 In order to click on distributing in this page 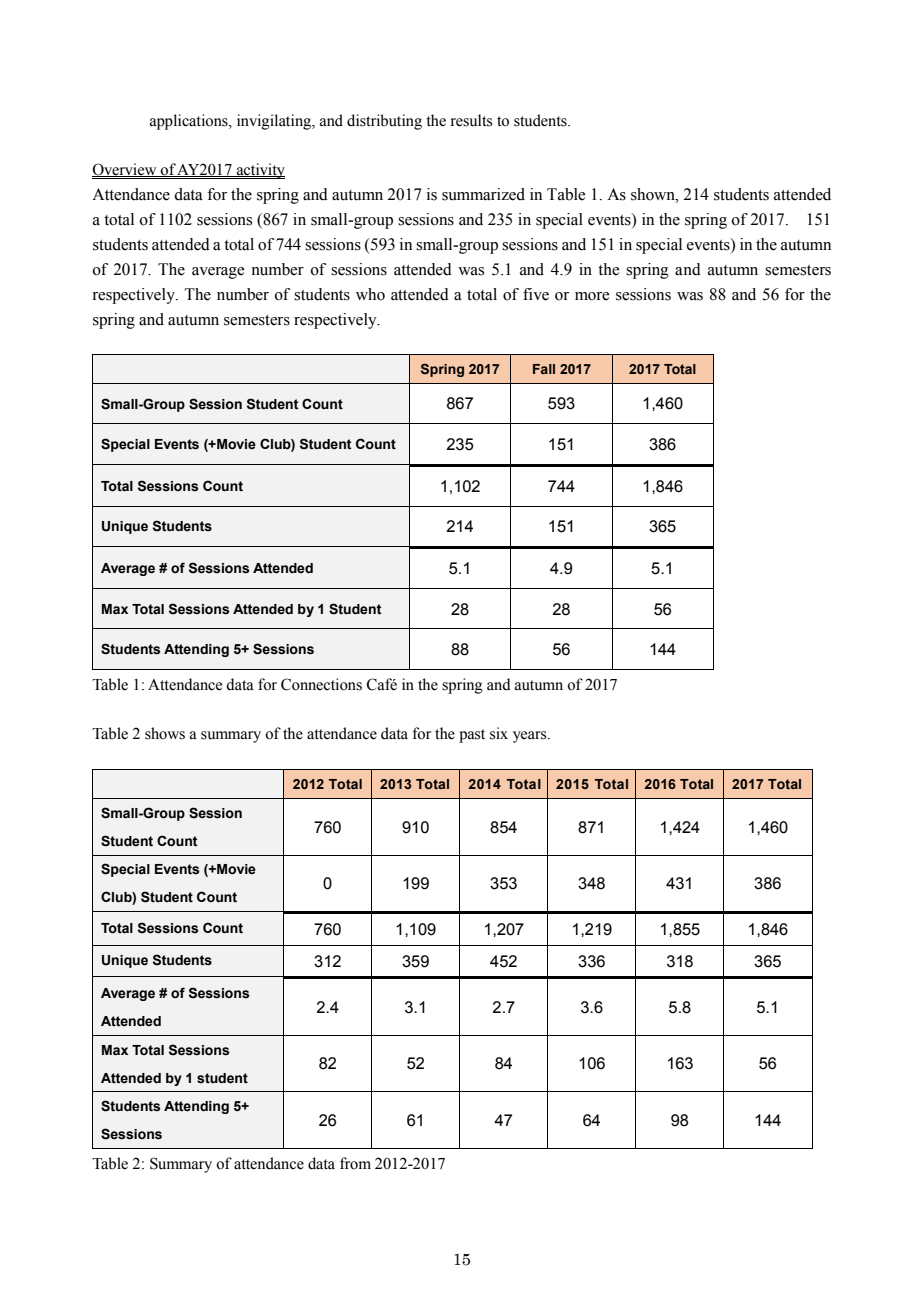, I will do `click(384, 122)`.
